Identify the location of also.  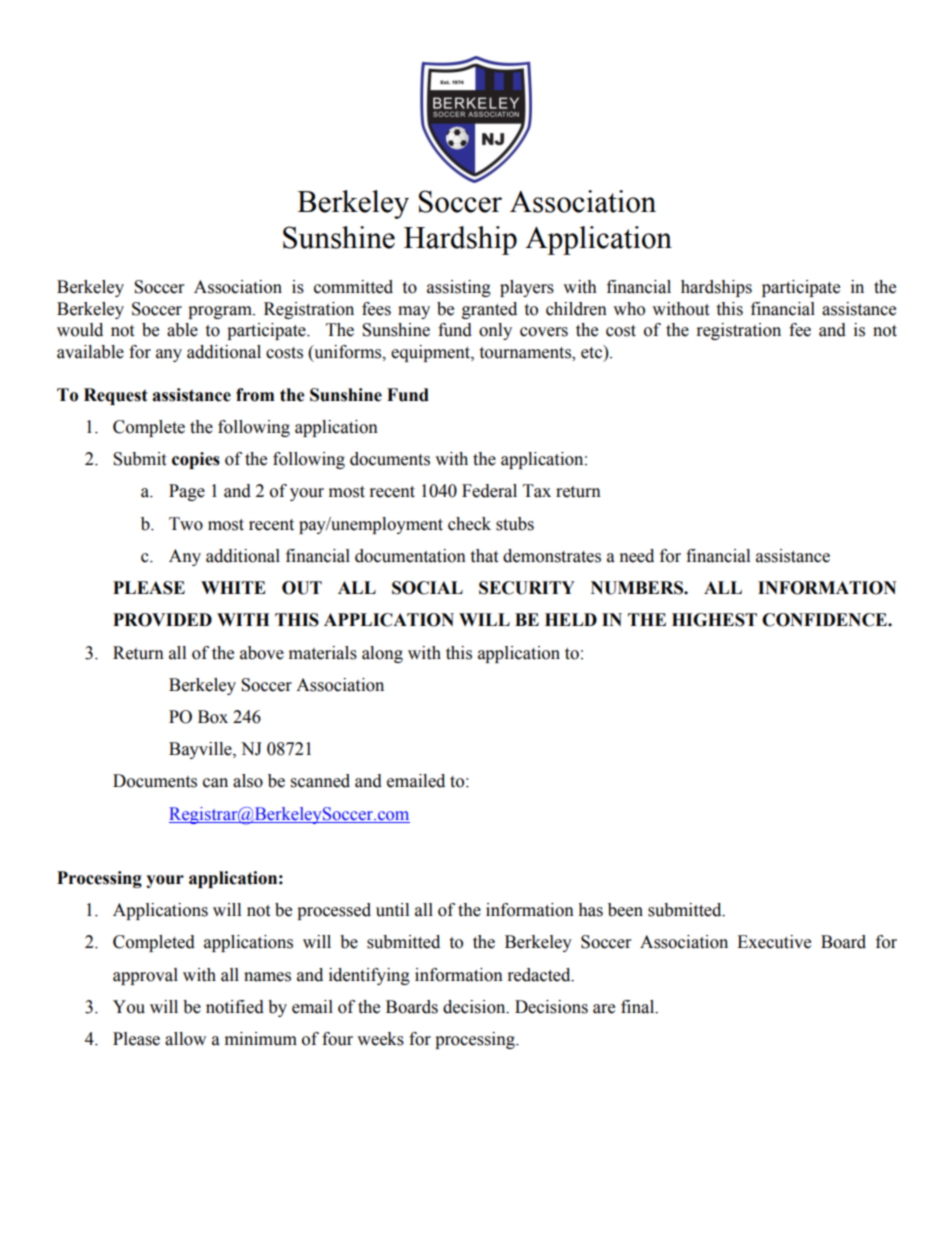
(248, 781).
